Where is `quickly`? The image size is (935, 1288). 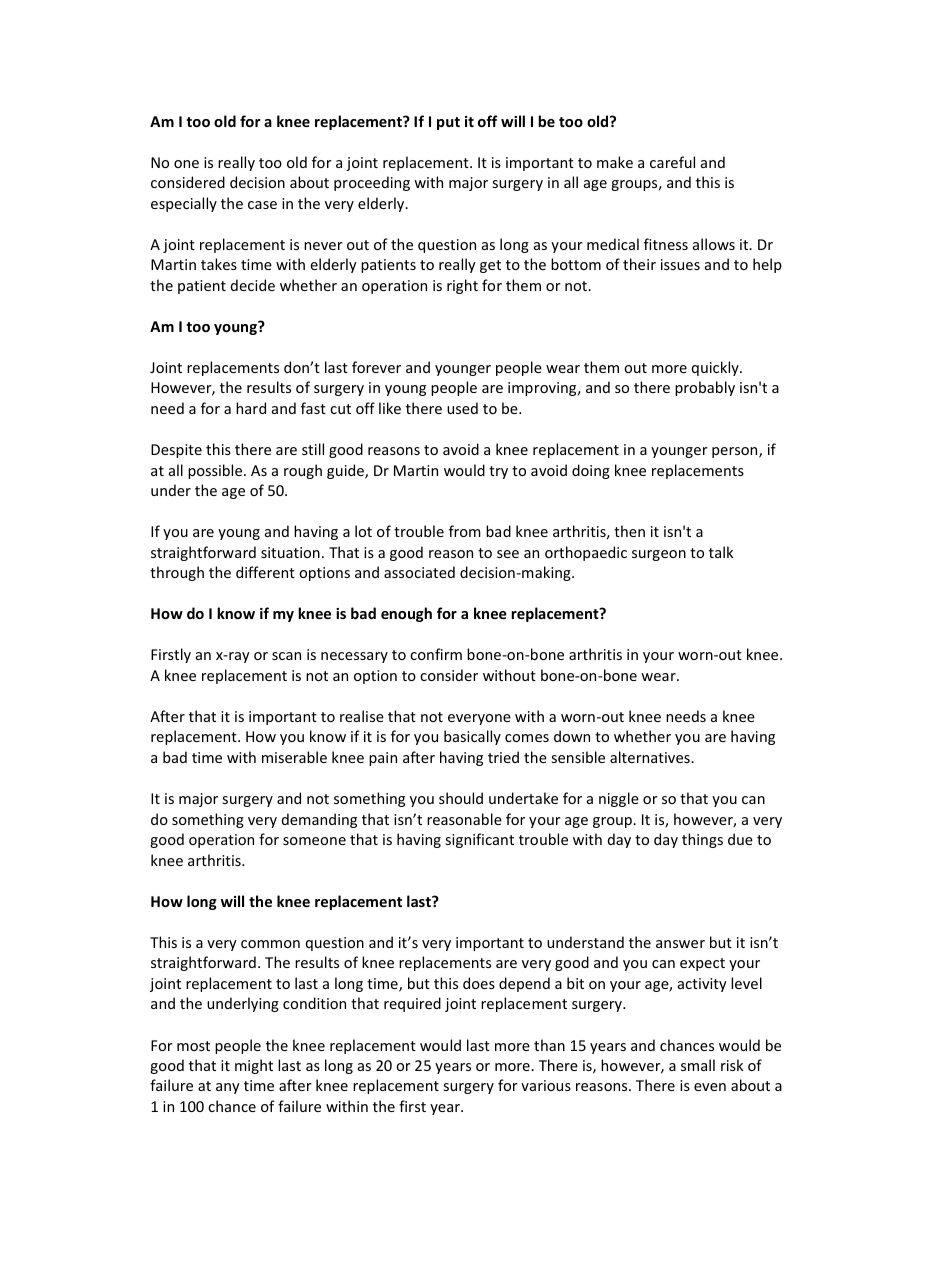
quickly is located at coordinates (716, 368).
